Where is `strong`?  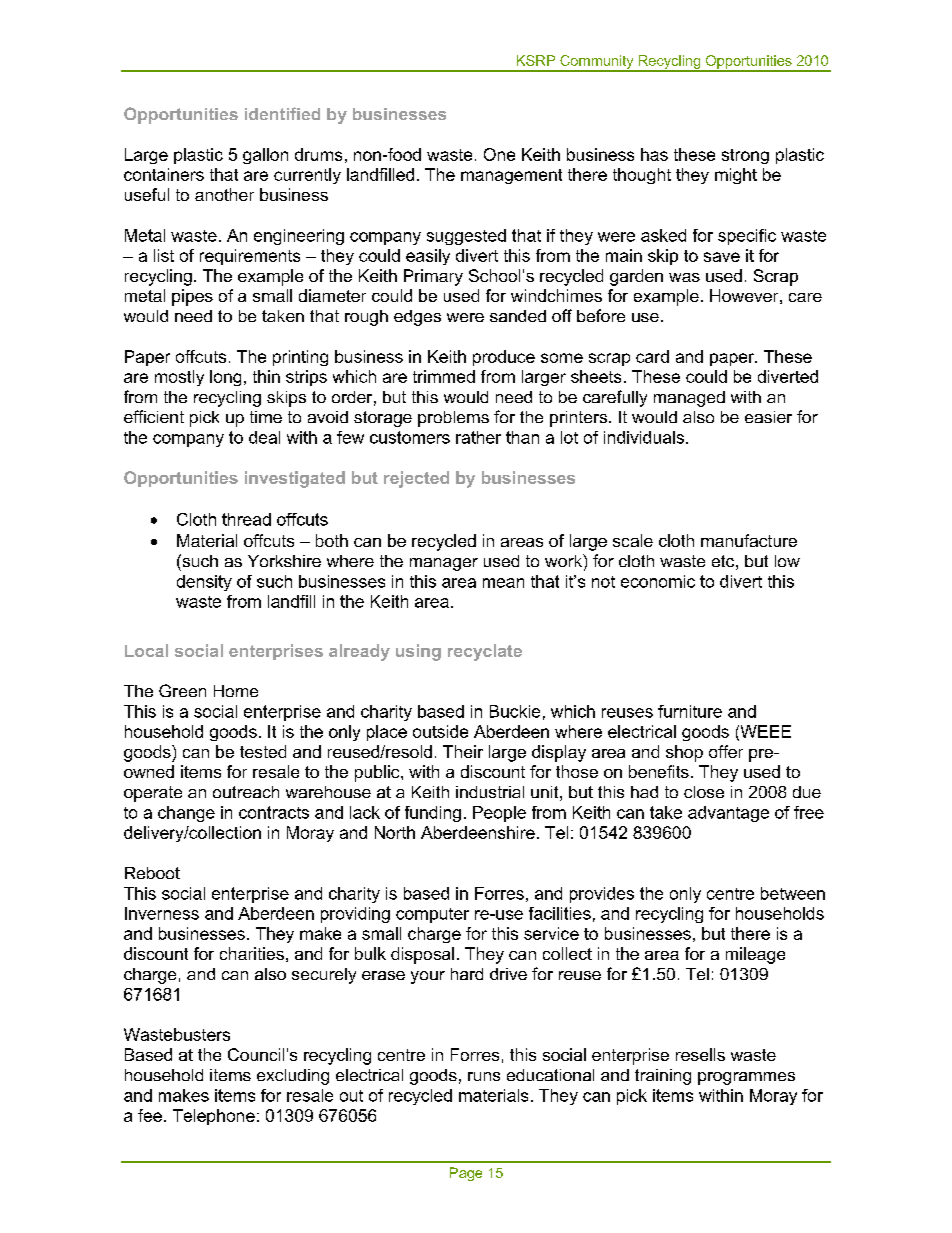 strong is located at coordinates (745, 156).
